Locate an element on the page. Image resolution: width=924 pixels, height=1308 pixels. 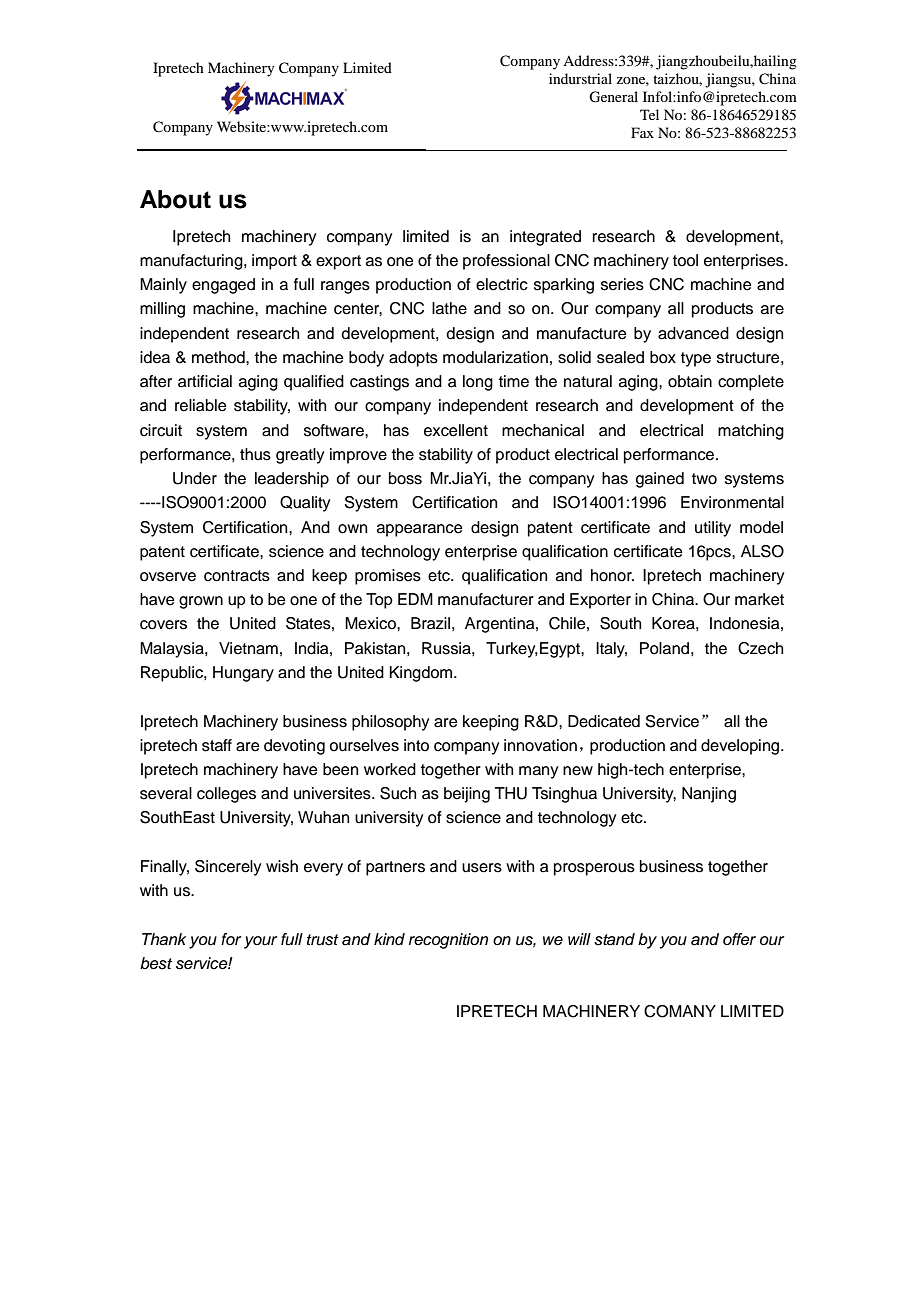
Brazil is located at coordinates (430, 623).
